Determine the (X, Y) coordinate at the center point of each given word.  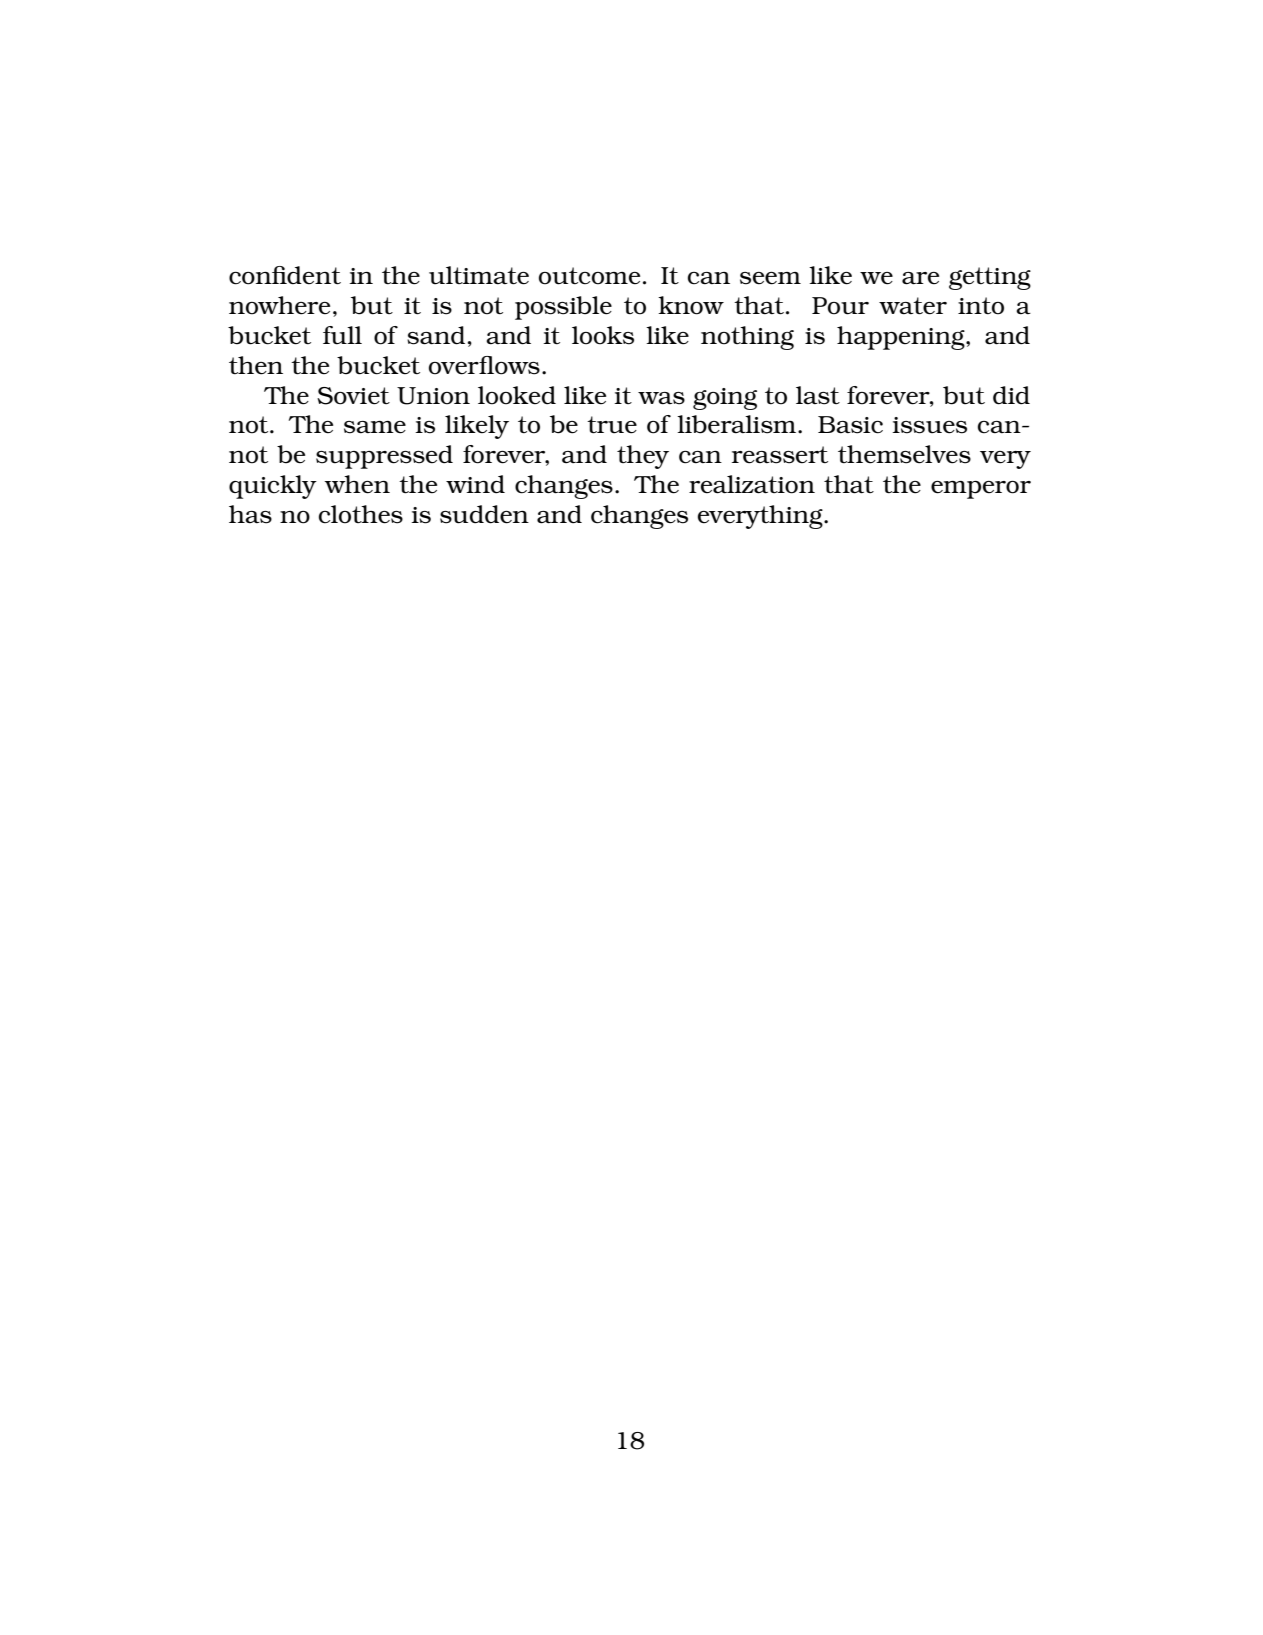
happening (902, 338)
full (342, 335)
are (920, 278)
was (661, 398)
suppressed (384, 457)
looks (603, 335)
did (1011, 395)
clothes (361, 514)
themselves (904, 454)
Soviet (353, 396)
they (643, 457)
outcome (589, 276)
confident (285, 275)
